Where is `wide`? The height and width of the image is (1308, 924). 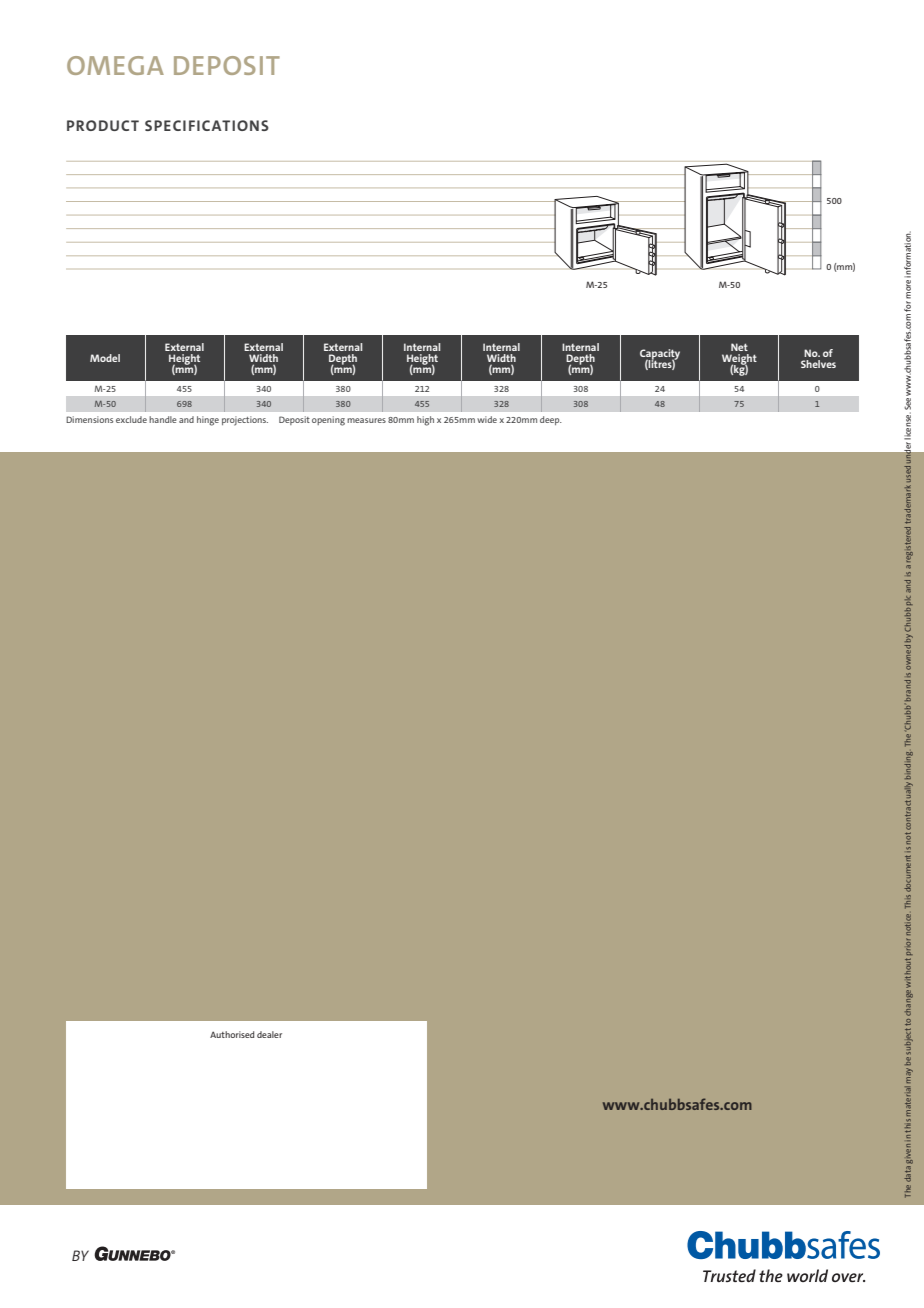 wide is located at coordinates (487, 419).
